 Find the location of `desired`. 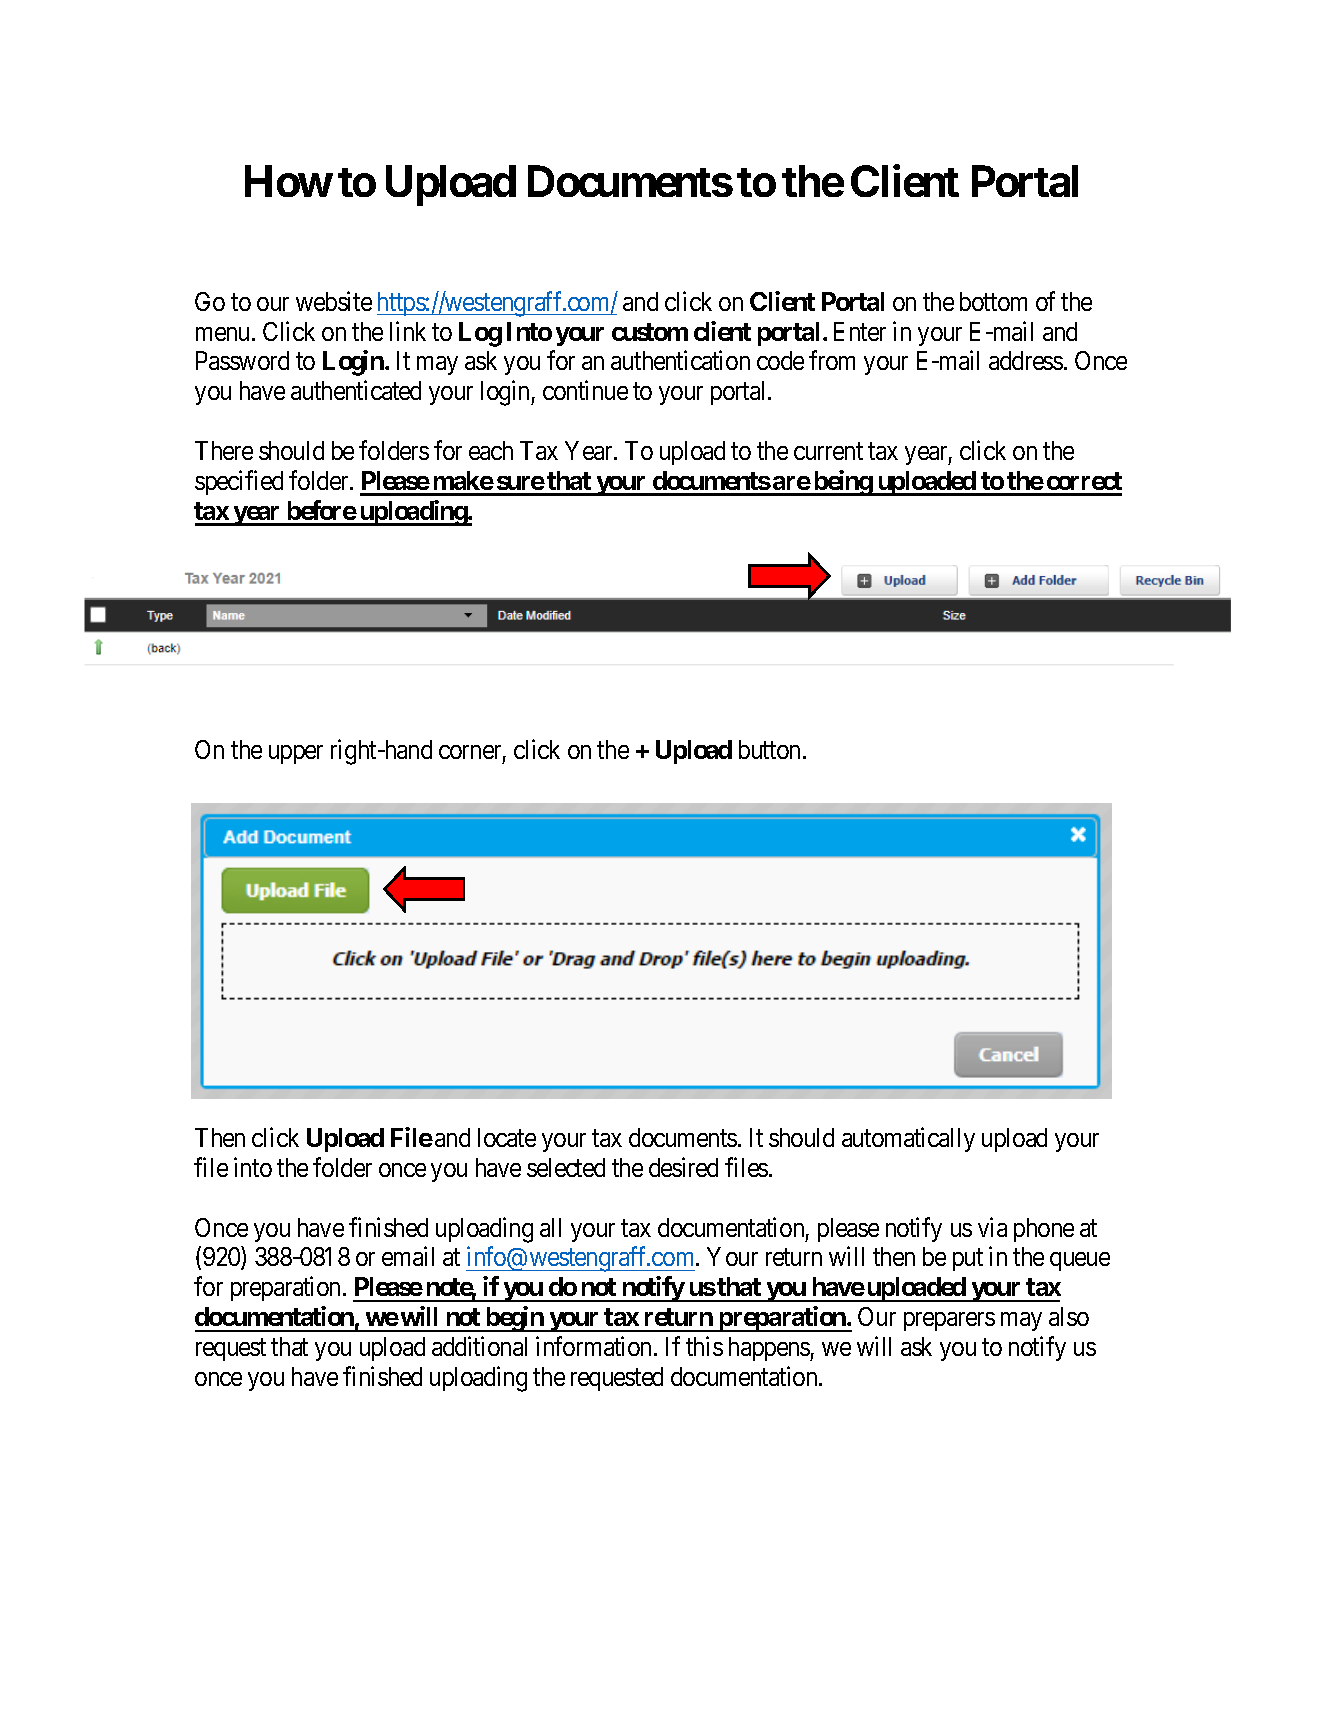

desired is located at coordinates (683, 1167).
